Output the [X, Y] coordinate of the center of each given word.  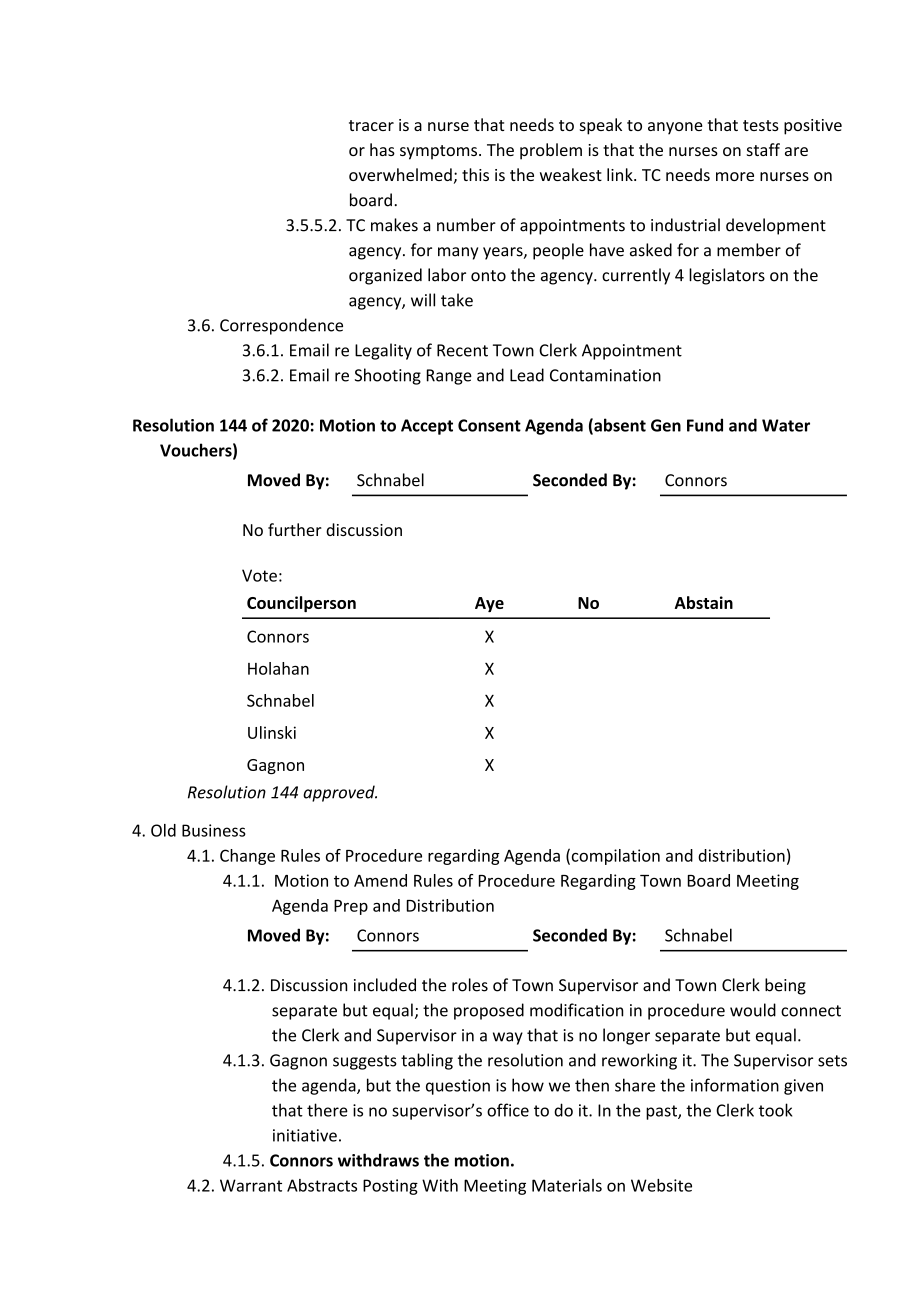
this [475, 174]
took [775, 1110]
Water [786, 425]
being [785, 986]
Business [214, 830]
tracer [371, 125]
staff [763, 149]
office [508, 1110]
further [295, 529]
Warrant [251, 1185]
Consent [489, 425]
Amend [380, 880]
